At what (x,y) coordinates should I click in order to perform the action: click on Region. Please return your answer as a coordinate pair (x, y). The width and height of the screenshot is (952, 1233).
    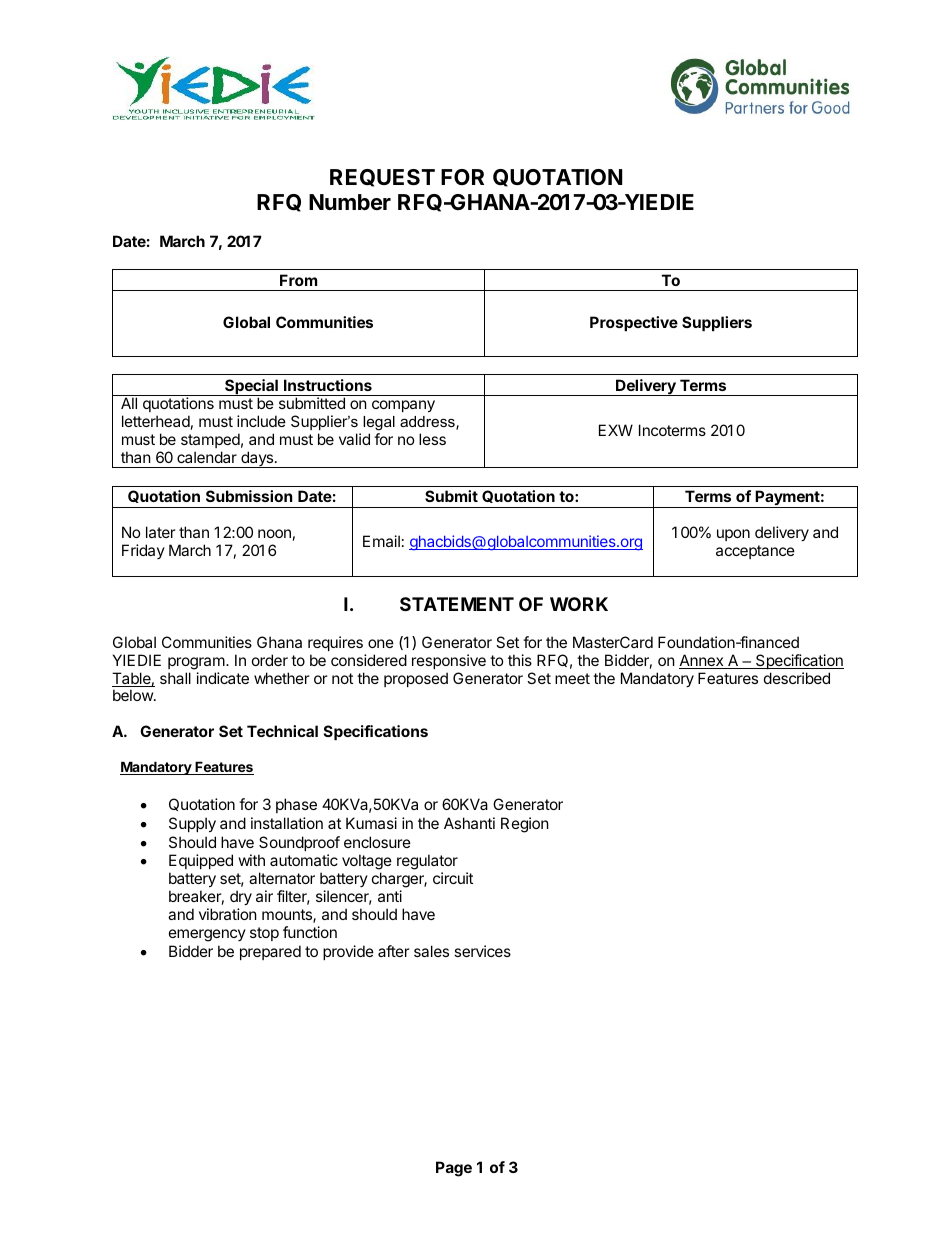
    Looking at the image, I should click on (525, 825).
